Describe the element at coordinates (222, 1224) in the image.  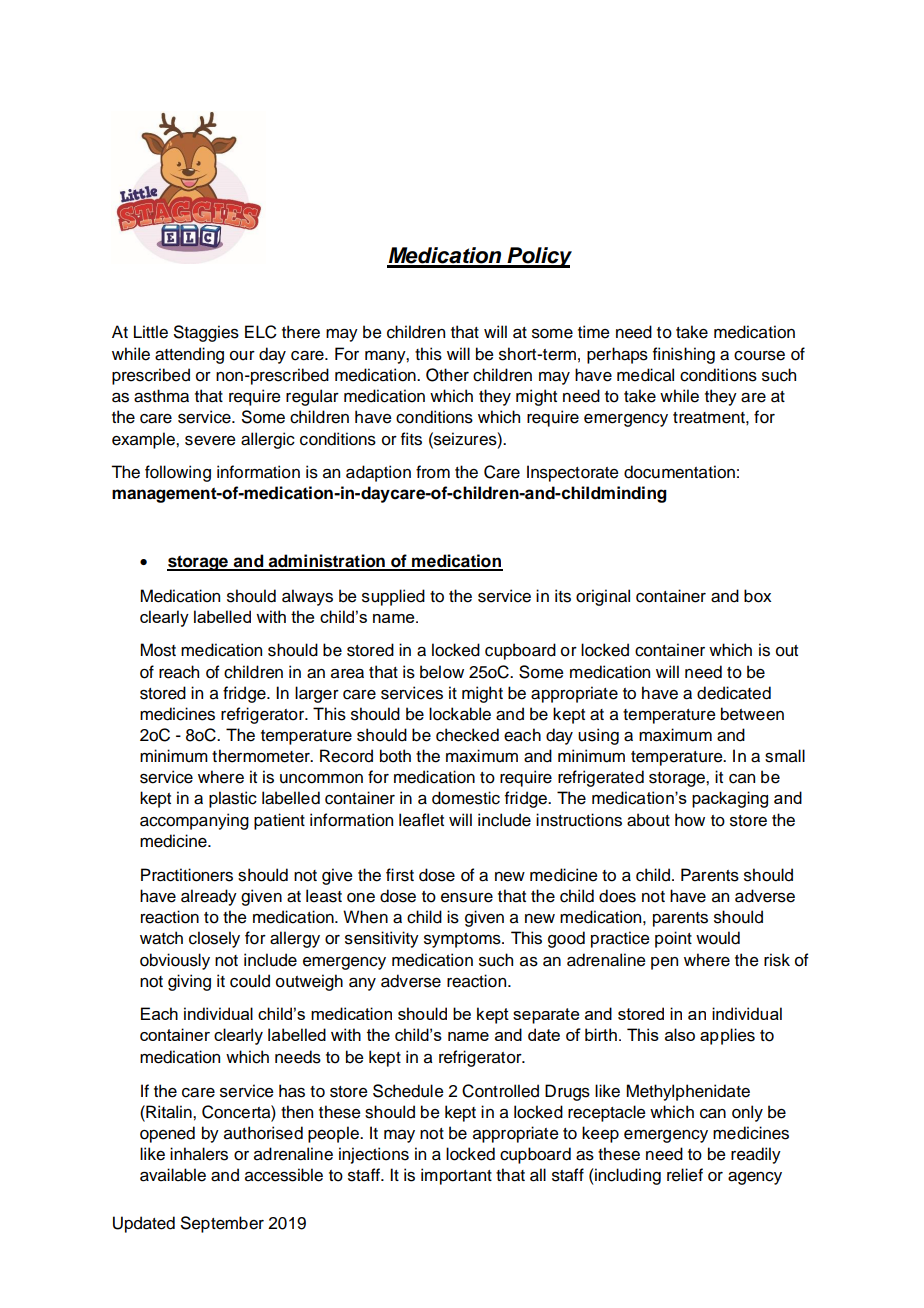
I see `September` at that location.
